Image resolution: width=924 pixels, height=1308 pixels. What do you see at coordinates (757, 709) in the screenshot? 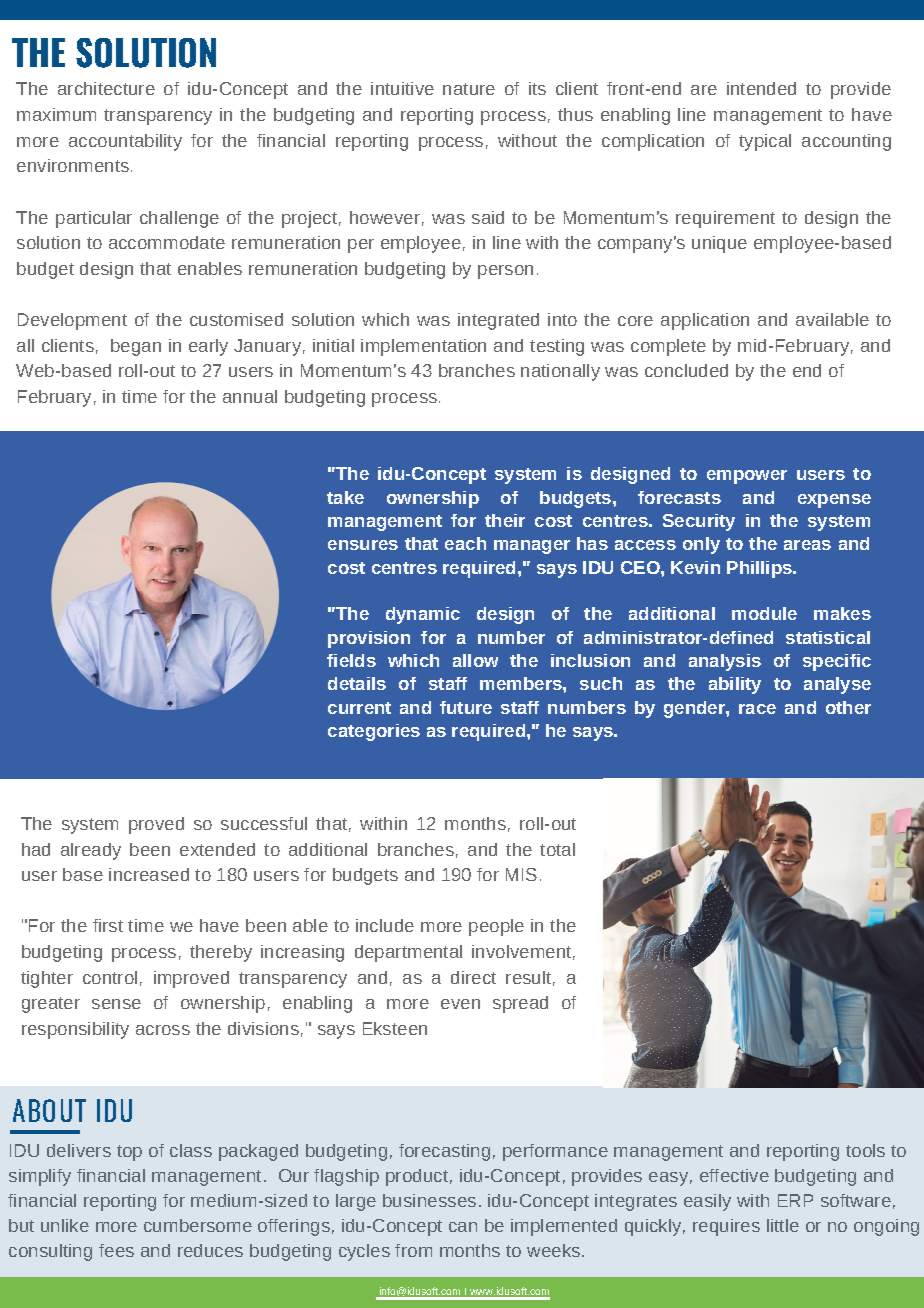
I see `race` at bounding box center [757, 709].
